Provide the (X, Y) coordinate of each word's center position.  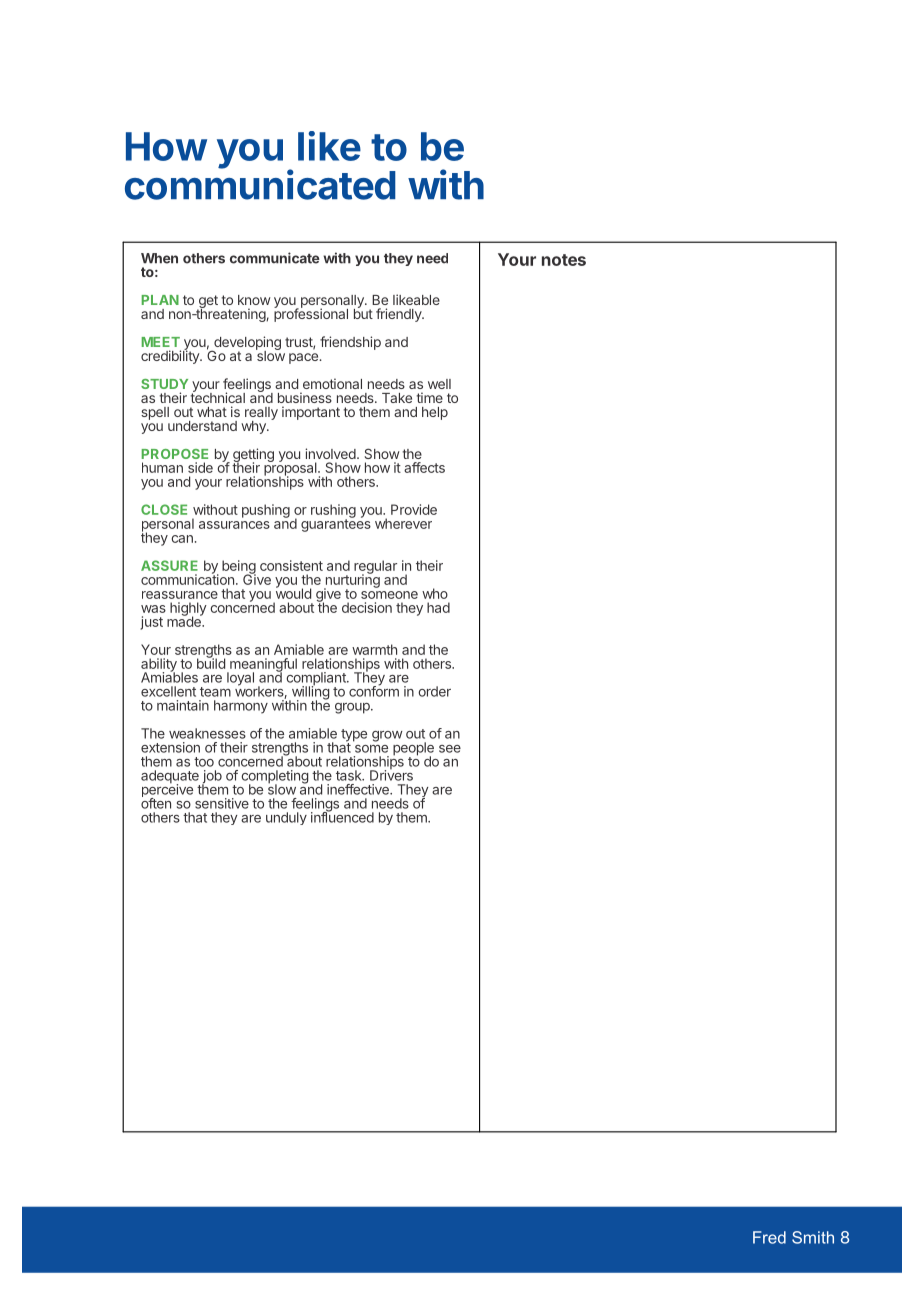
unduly (286, 818)
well (439, 384)
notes (564, 260)
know (254, 300)
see (450, 749)
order (434, 691)
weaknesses (207, 733)
